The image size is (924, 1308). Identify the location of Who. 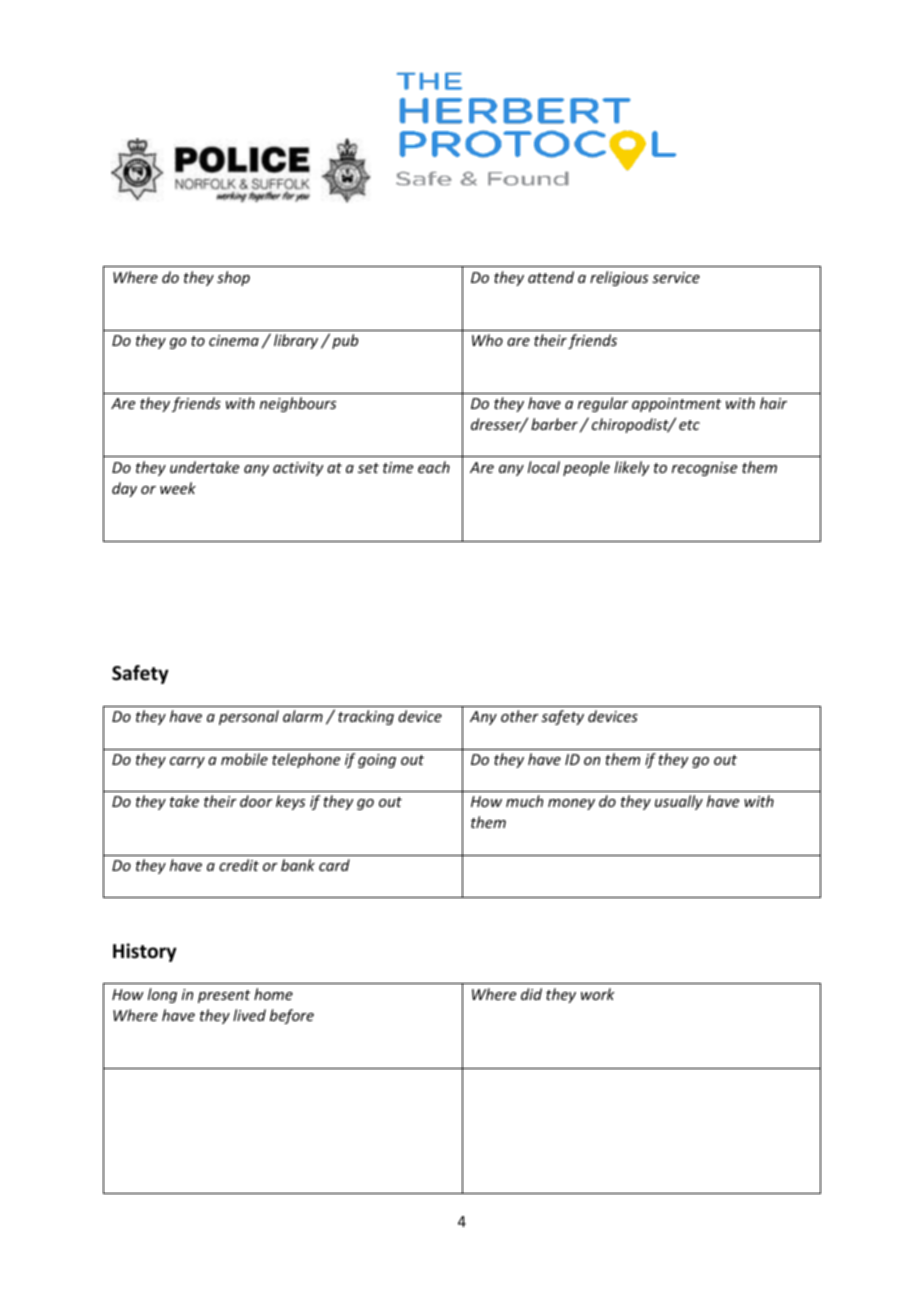
(487, 340).
